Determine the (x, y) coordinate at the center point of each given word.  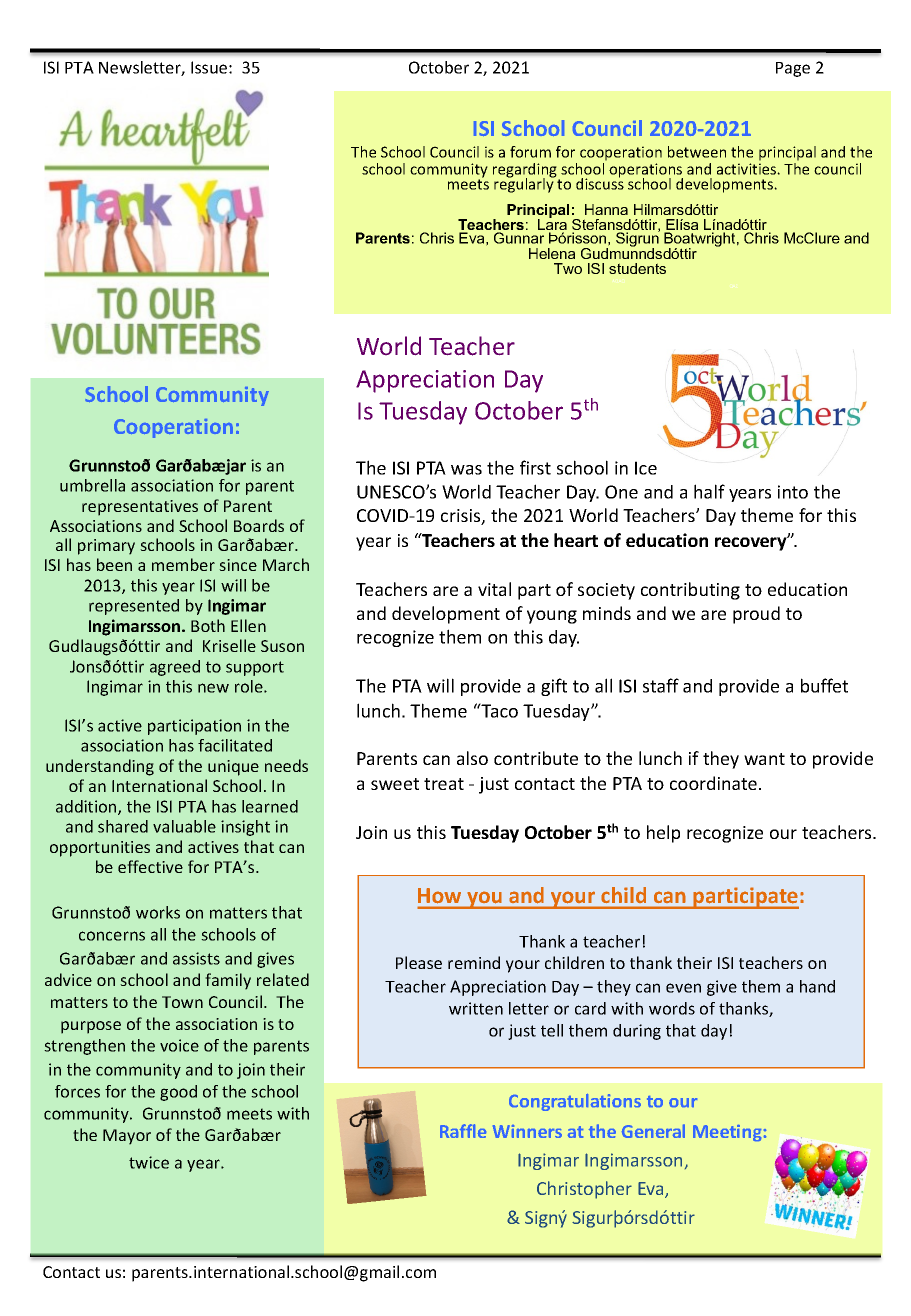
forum (530, 152)
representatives (140, 508)
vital (494, 589)
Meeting (727, 1133)
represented (134, 607)
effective (150, 866)
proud (756, 615)
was (466, 470)
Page (793, 69)
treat (444, 784)
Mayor (127, 1137)
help (663, 834)
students (637, 268)
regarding (526, 171)
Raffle (463, 1131)
